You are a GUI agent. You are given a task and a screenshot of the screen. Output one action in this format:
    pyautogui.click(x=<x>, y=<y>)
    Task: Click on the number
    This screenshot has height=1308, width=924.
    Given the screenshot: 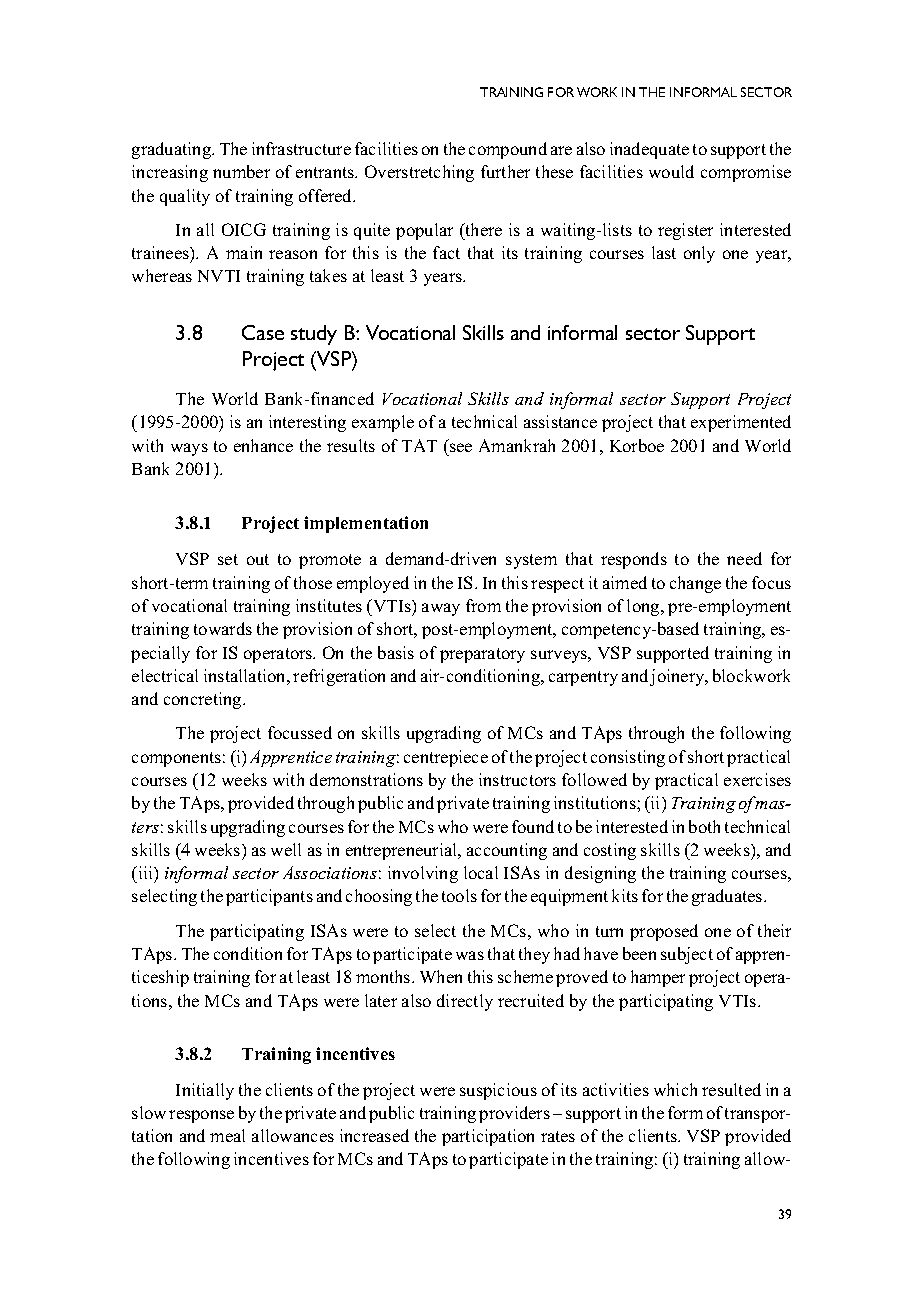 What is the action you would take?
    pyautogui.click(x=241, y=171)
